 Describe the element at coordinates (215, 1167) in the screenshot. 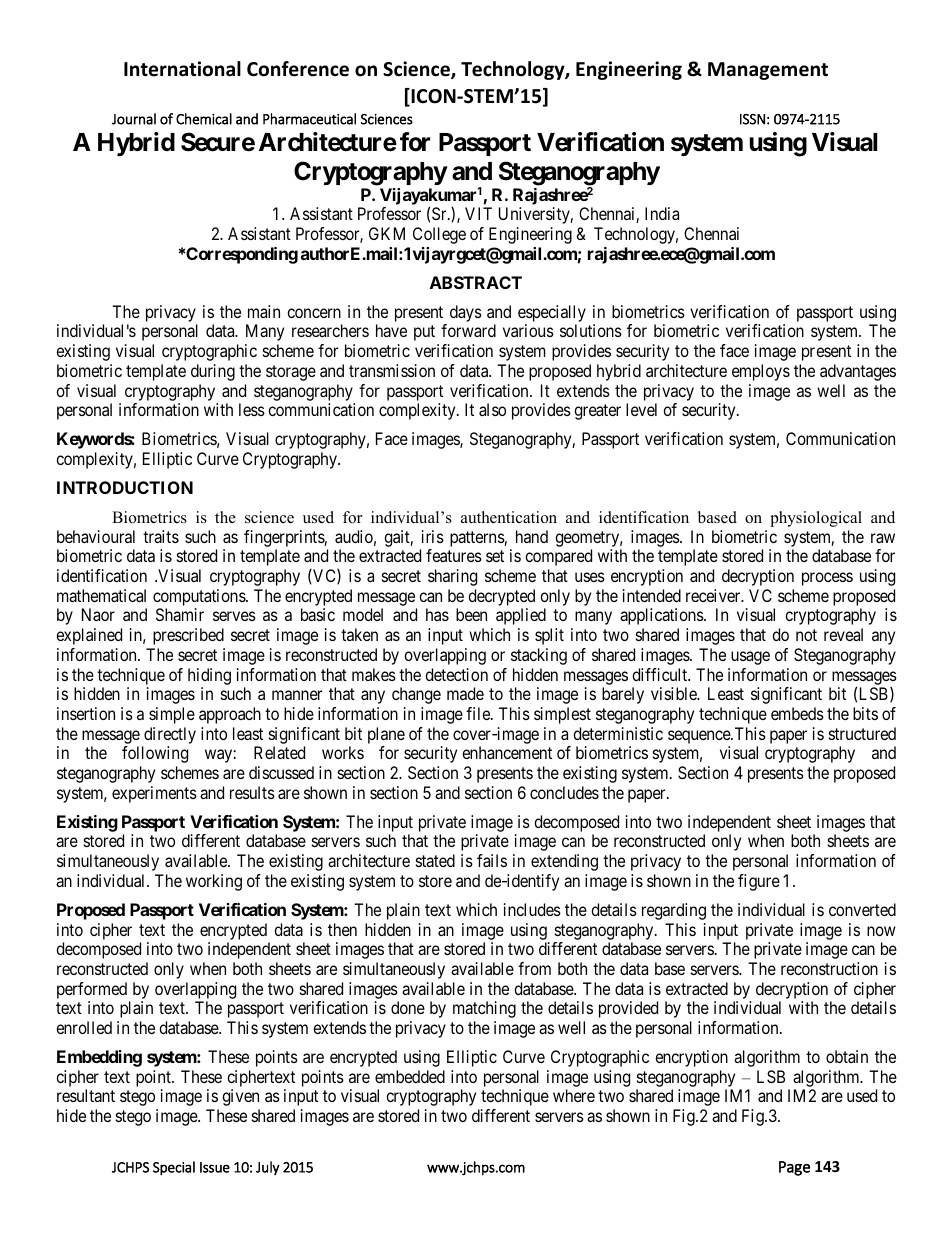

I see `Issue` at that location.
